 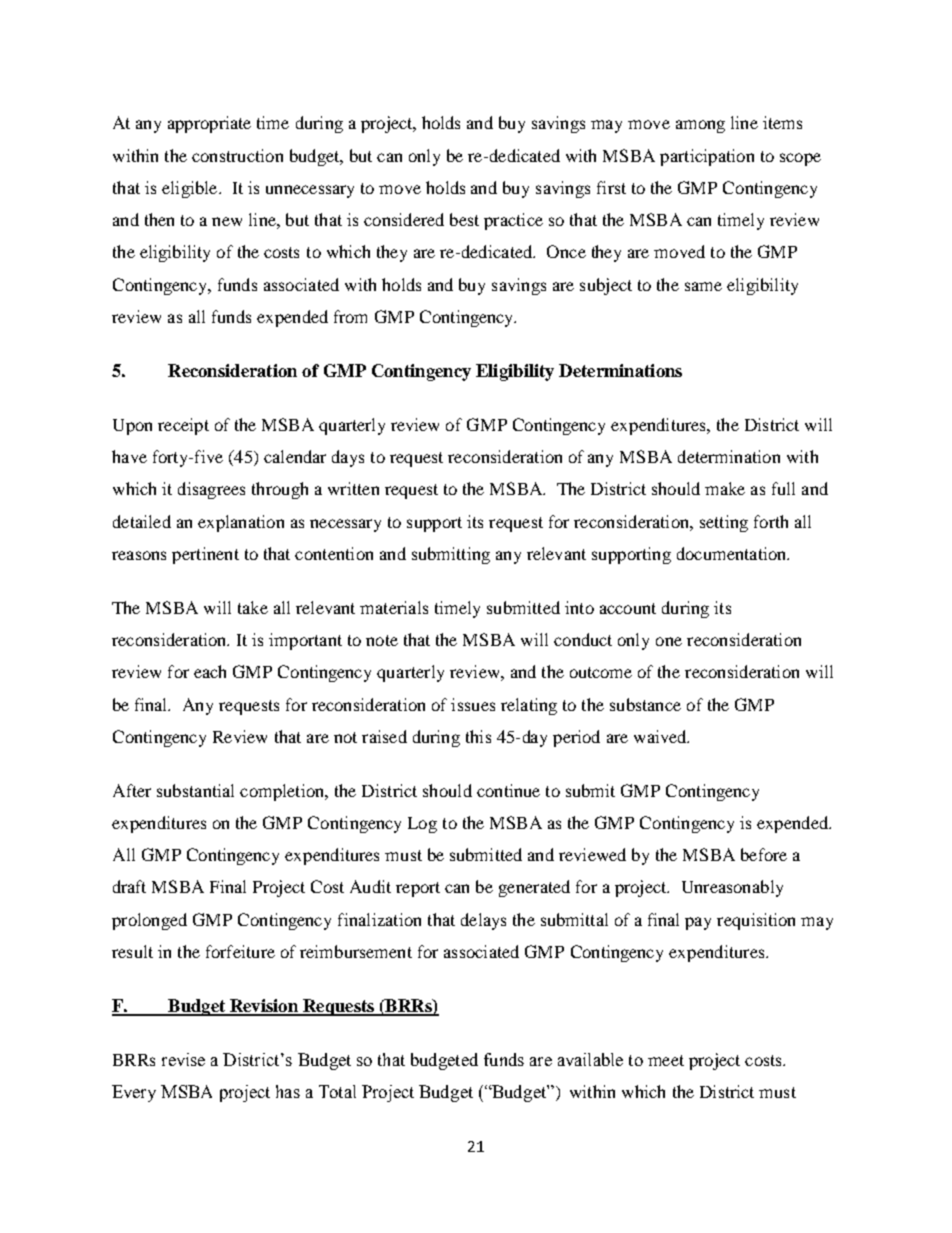 What do you see at coordinates (418, 889) in the page?
I see `report` at bounding box center [418, 889].
